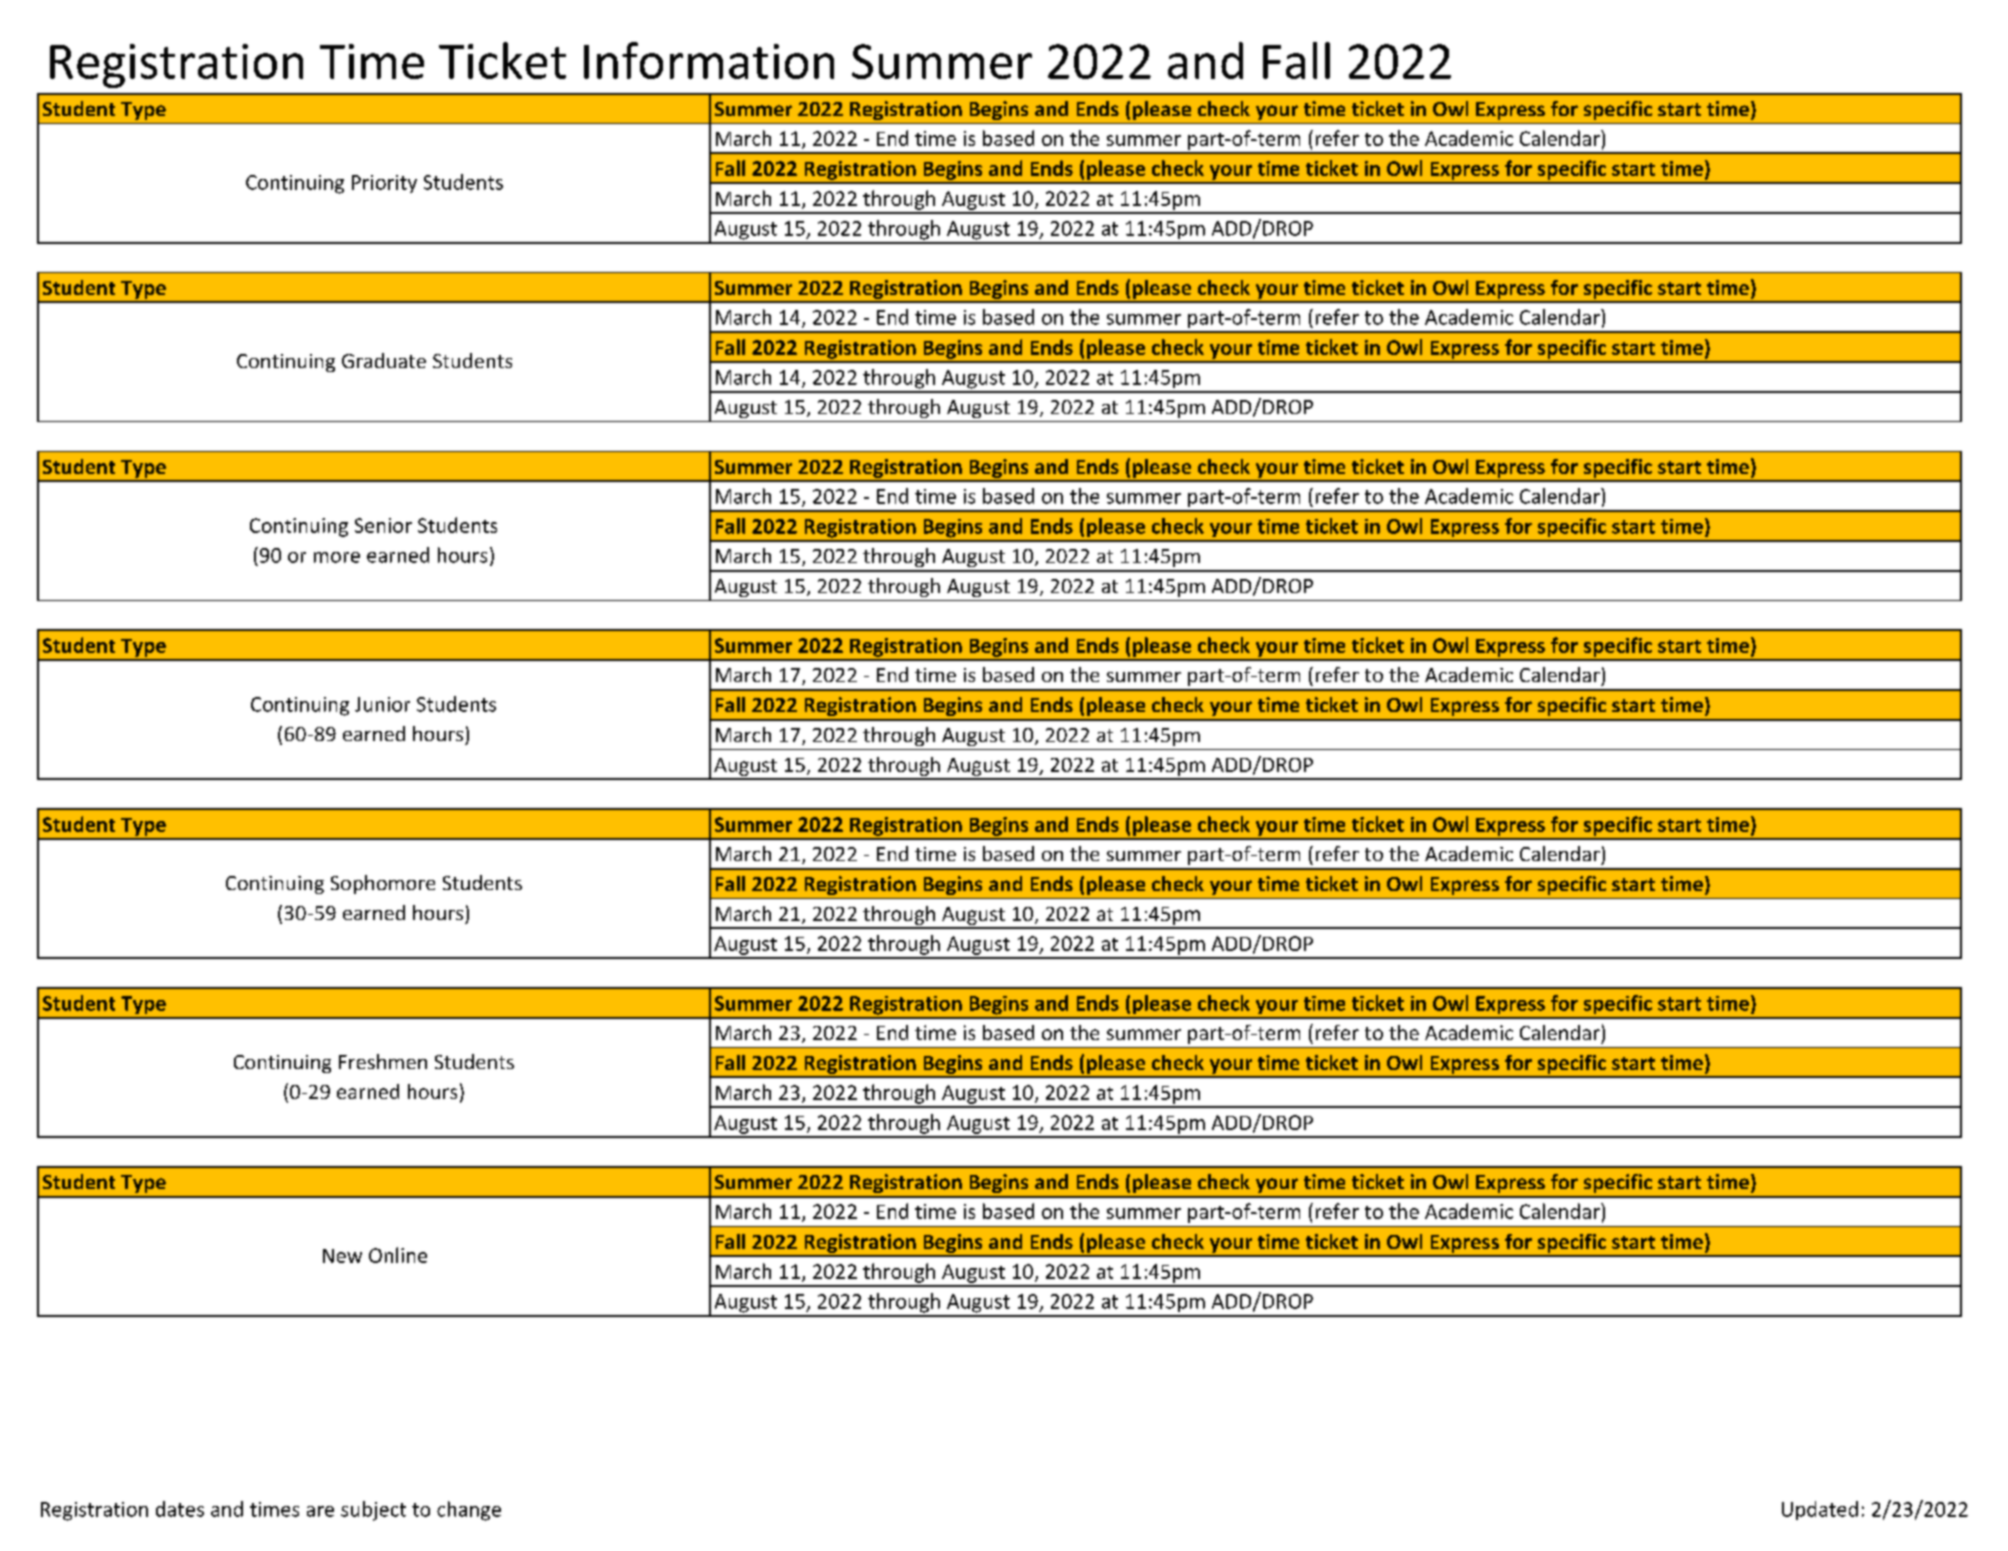 The width and height of the document is (2008, 1551). What do you see at coordinates (709, 60) in the document?
I see `Information` at bounding box center [709, 60].
